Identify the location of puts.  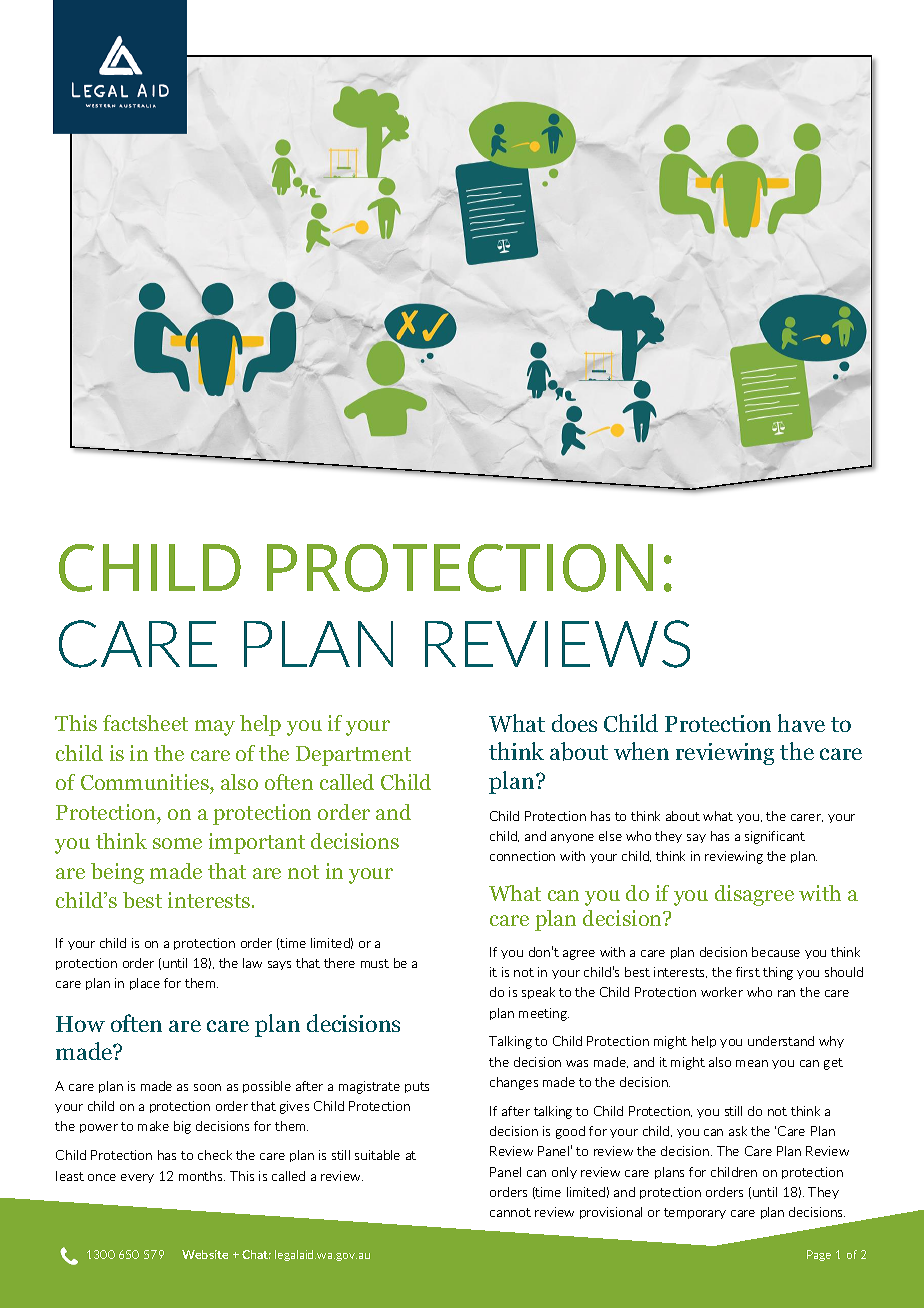
(417, 1087).
